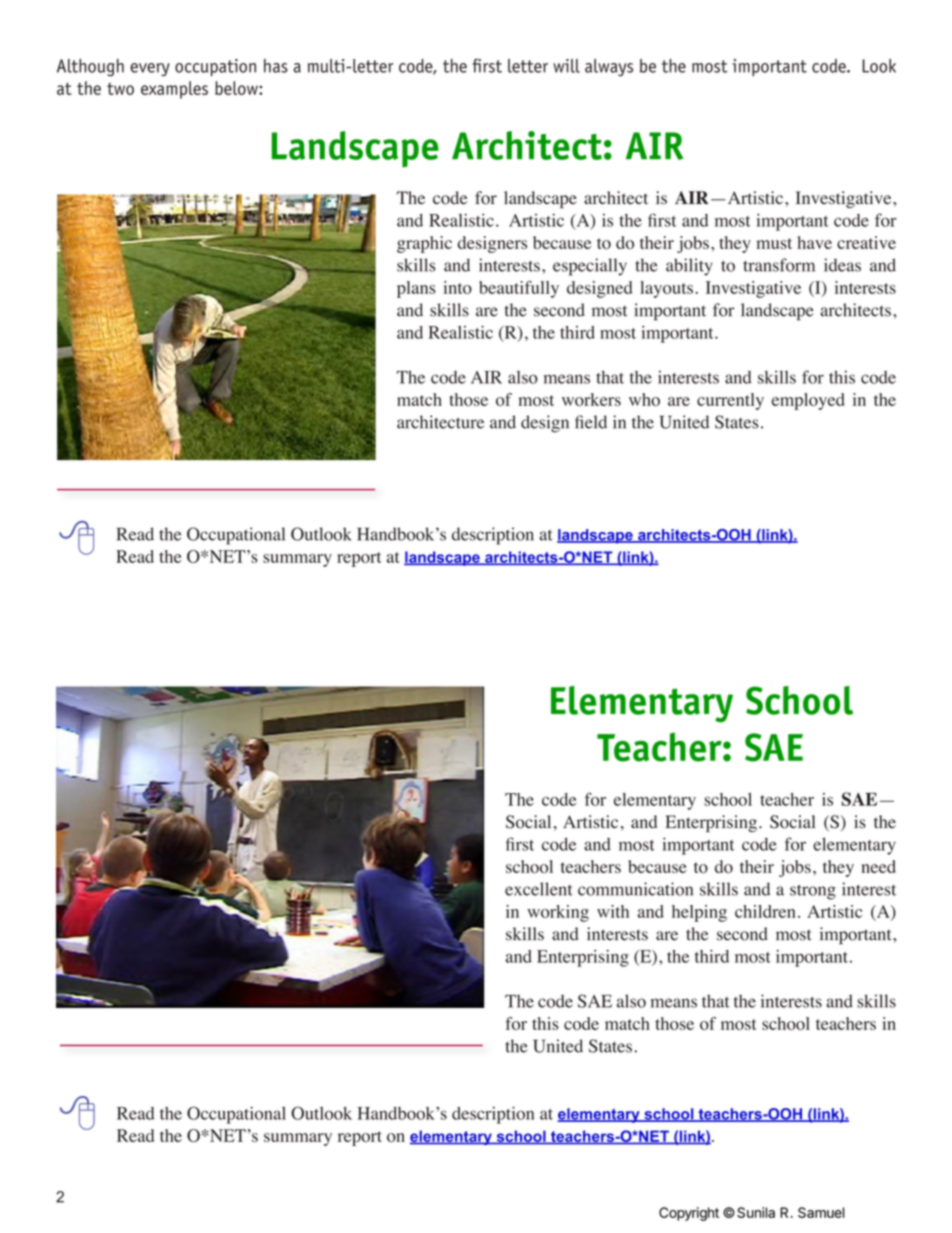 The image size is (952, 1233). I want to click on field, so click(591, 422).
